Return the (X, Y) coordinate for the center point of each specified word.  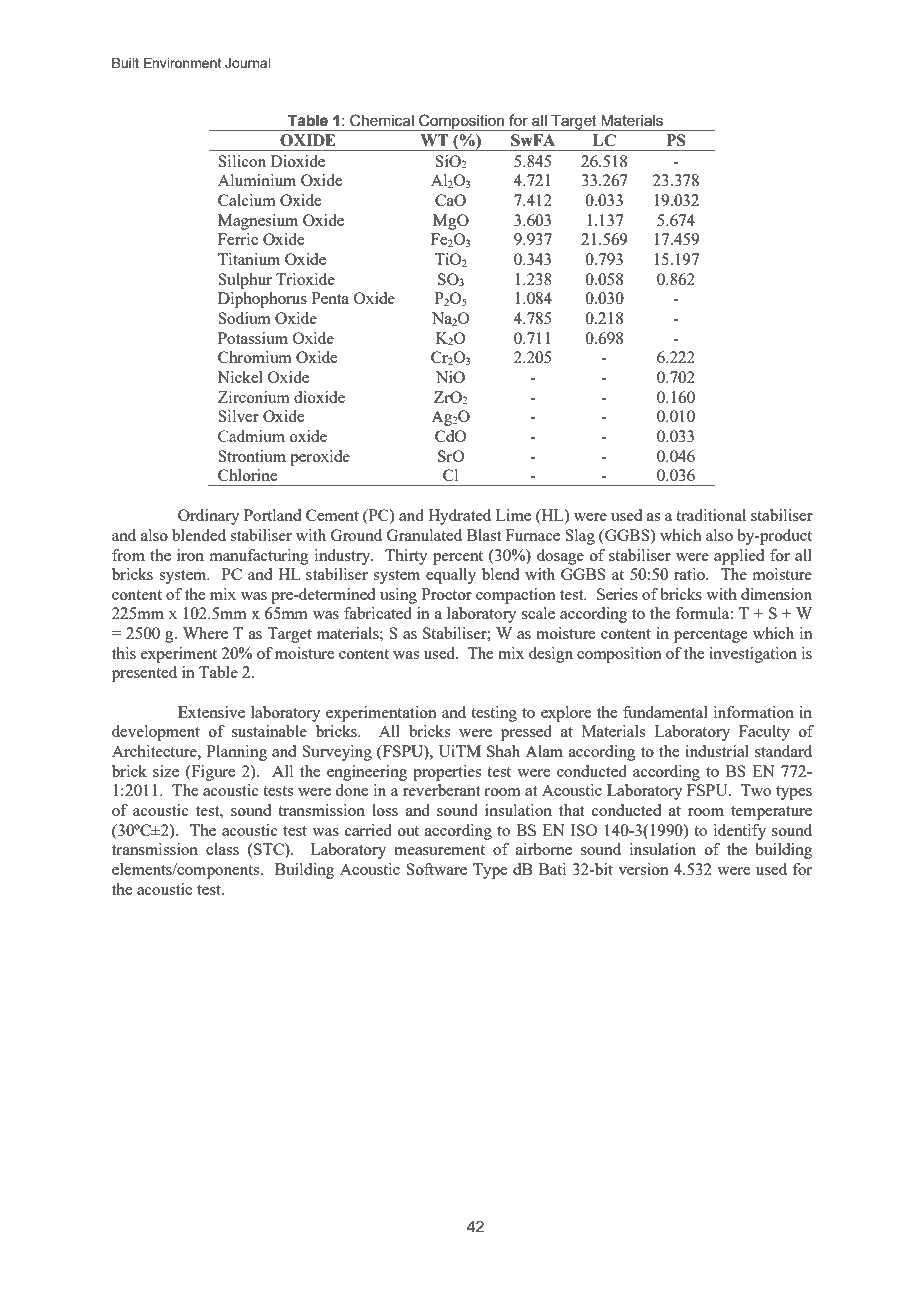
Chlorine (247, 475)
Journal (248, 63)
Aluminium (257, 180)
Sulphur (245, 281)
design (551, 655)
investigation (753, 655)
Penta (330, 298)
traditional (711, 515)
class (222, 849)
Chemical (382, 120)
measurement (439, 850)
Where (205, 633)
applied (739, 557)
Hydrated (459, 517)
